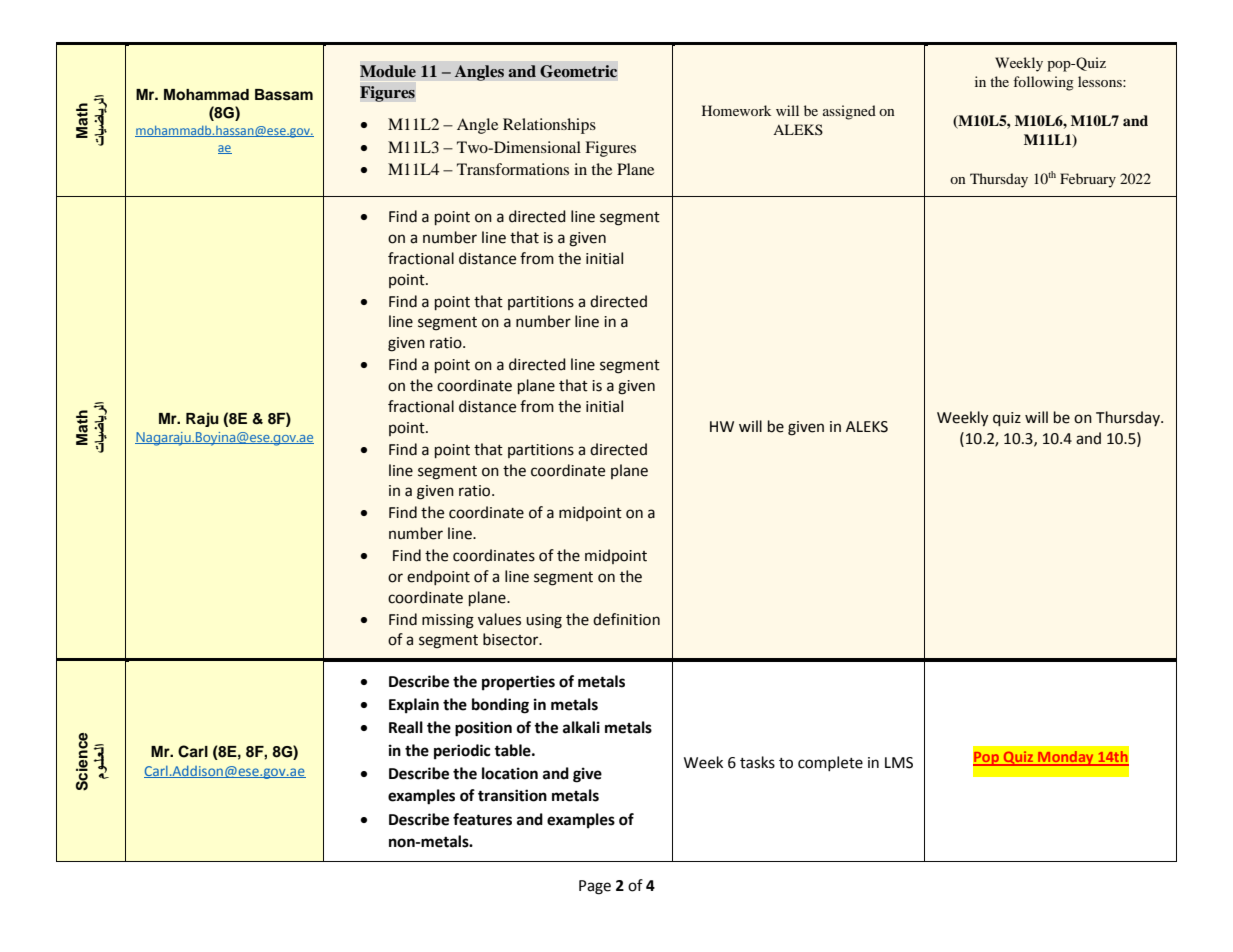 The width and height of the screenshot is (1233, 952). I want to click on missing, so click(448, 621).
